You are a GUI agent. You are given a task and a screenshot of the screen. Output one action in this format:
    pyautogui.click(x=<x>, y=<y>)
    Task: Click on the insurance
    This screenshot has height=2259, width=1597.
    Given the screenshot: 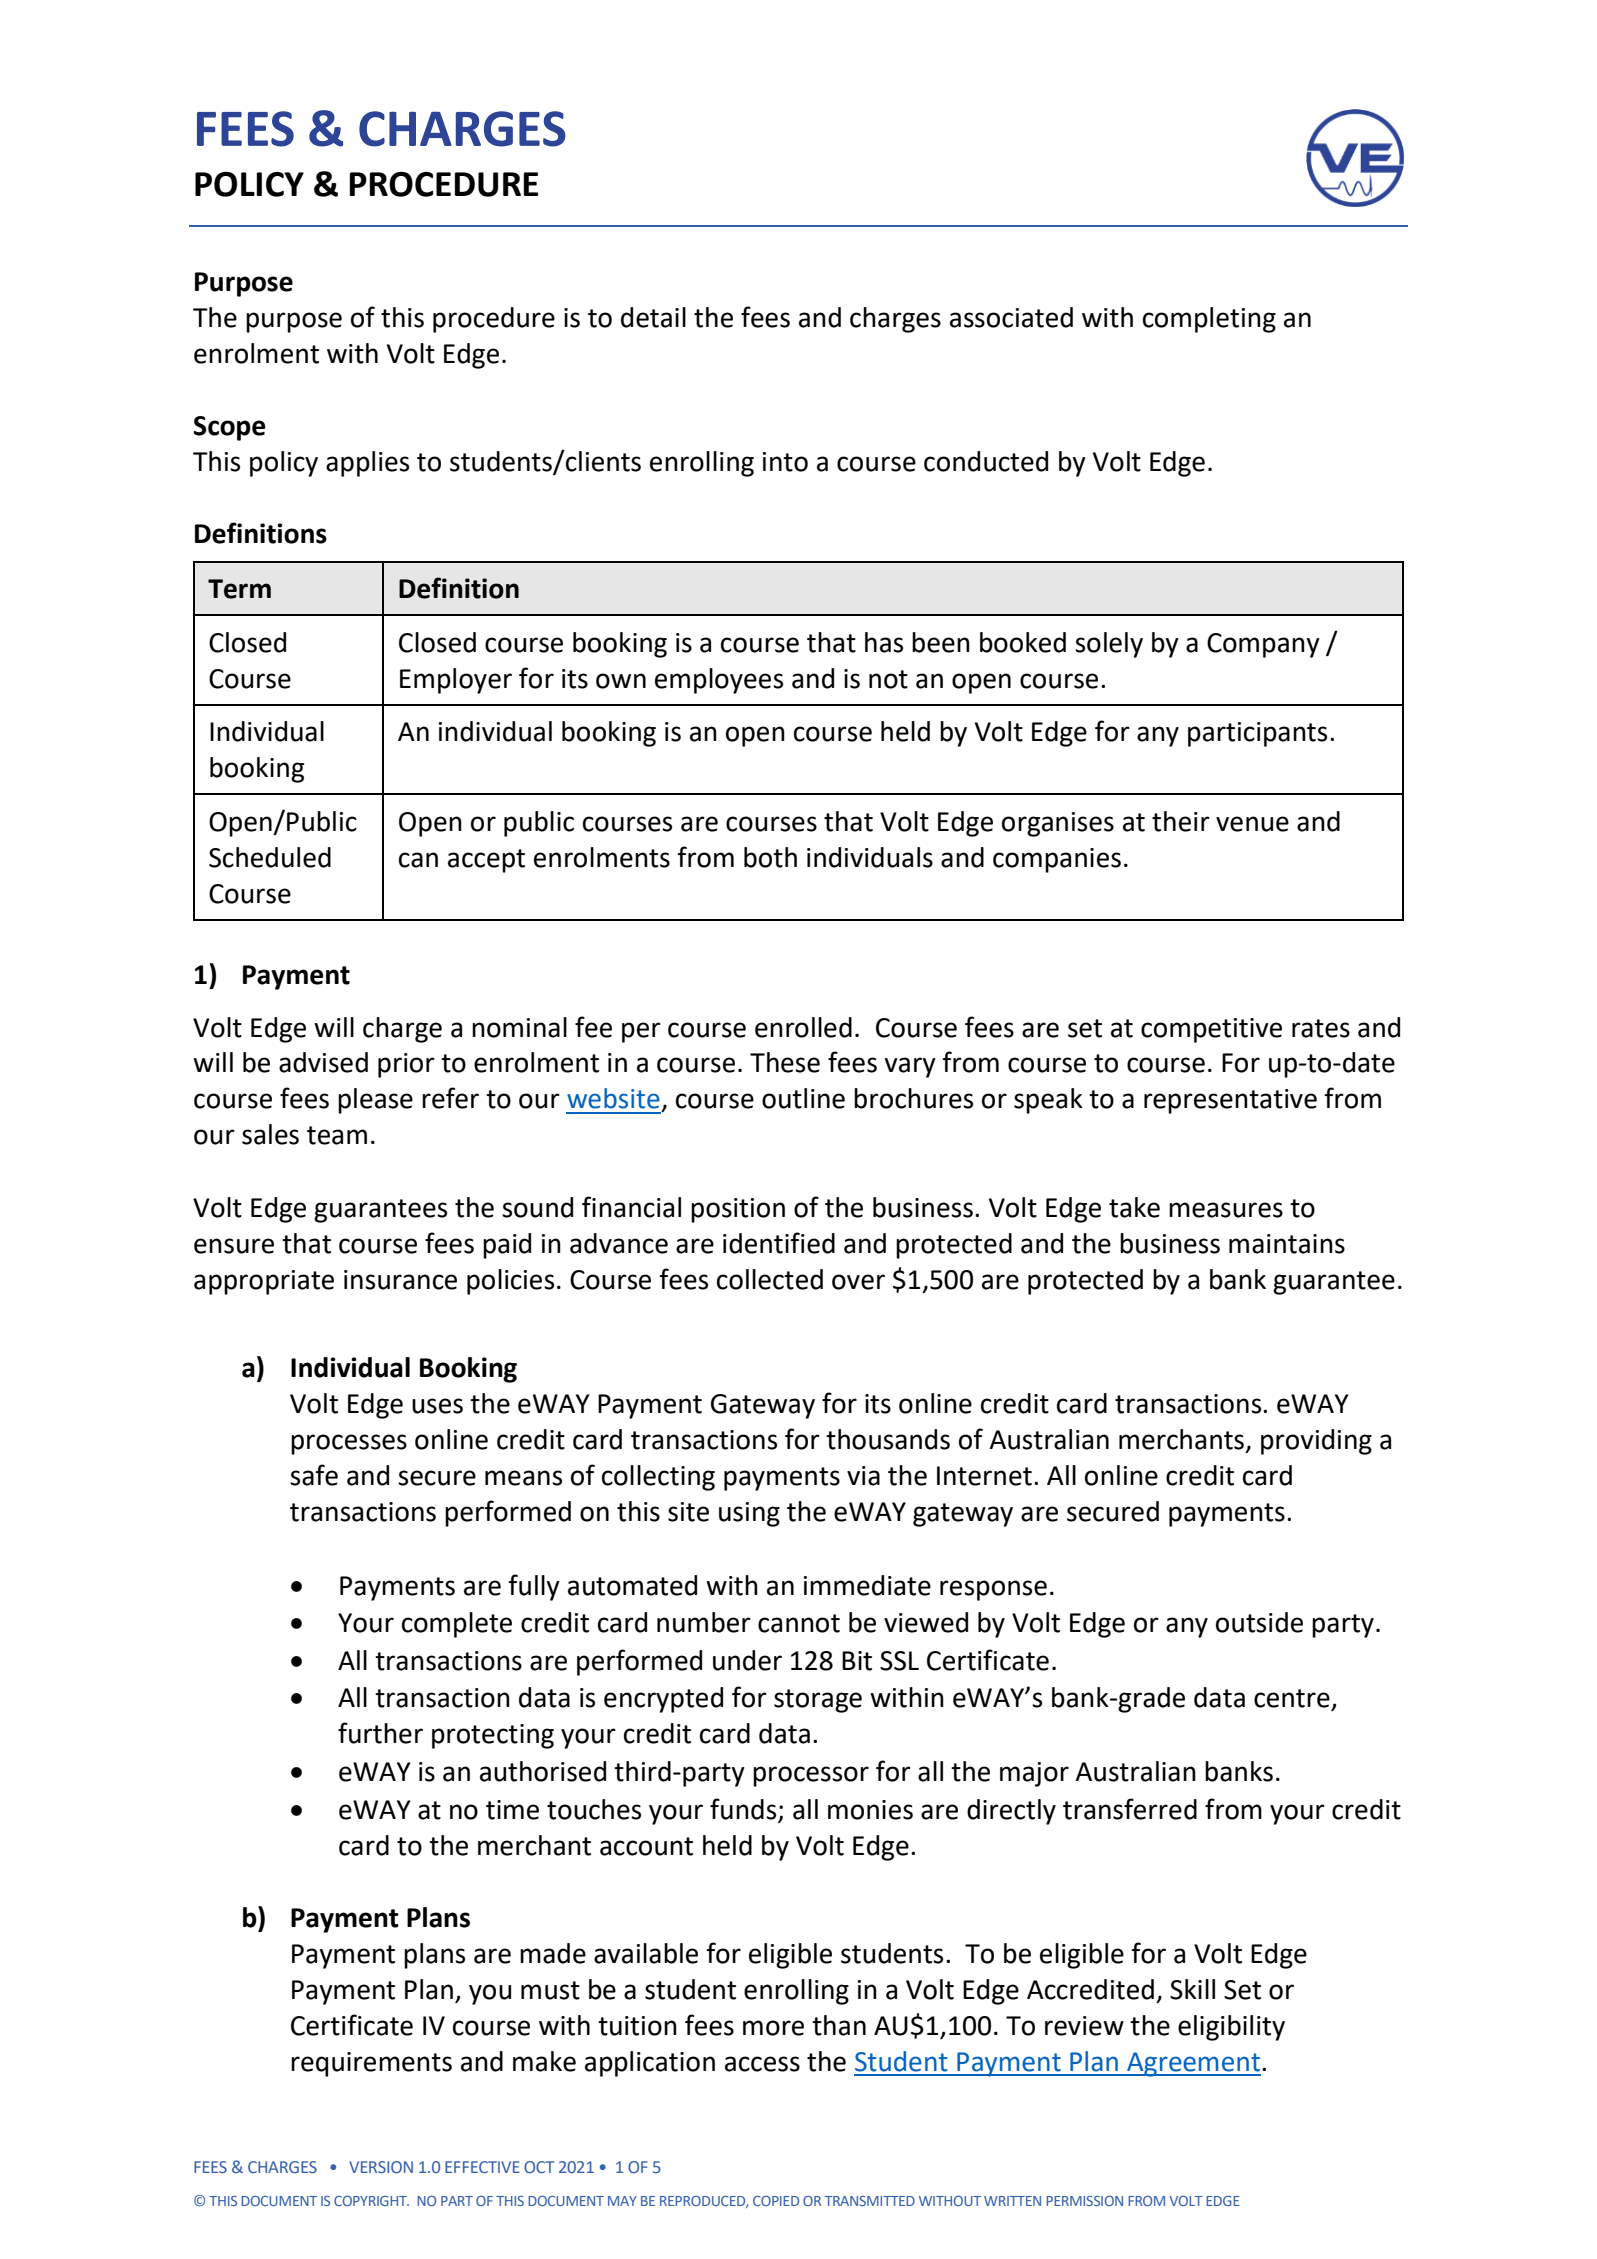 What is the action you would take?
    pyautogui.click(x=400, y=1280)
